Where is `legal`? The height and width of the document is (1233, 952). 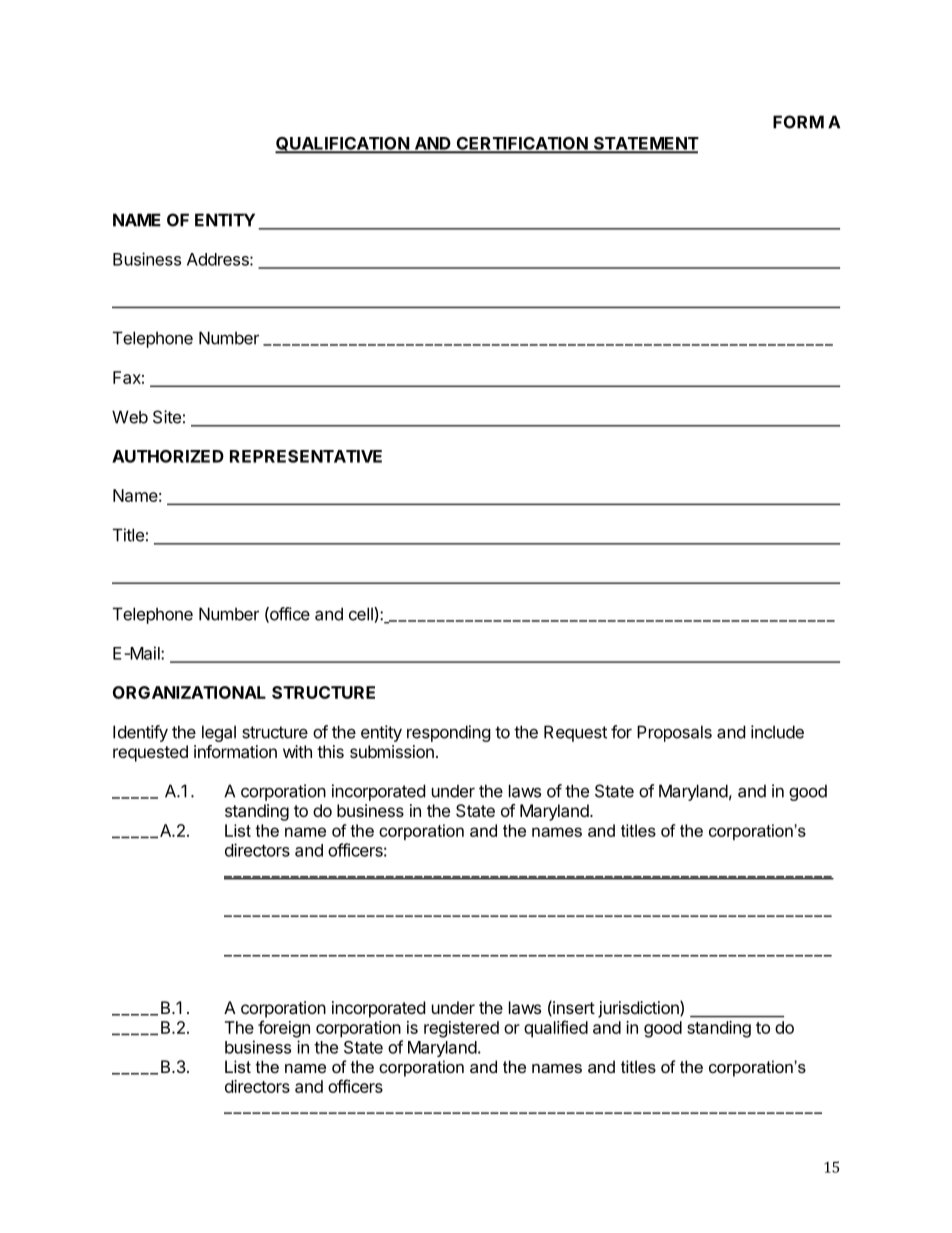
legal is located at coordinates (219, 733).
